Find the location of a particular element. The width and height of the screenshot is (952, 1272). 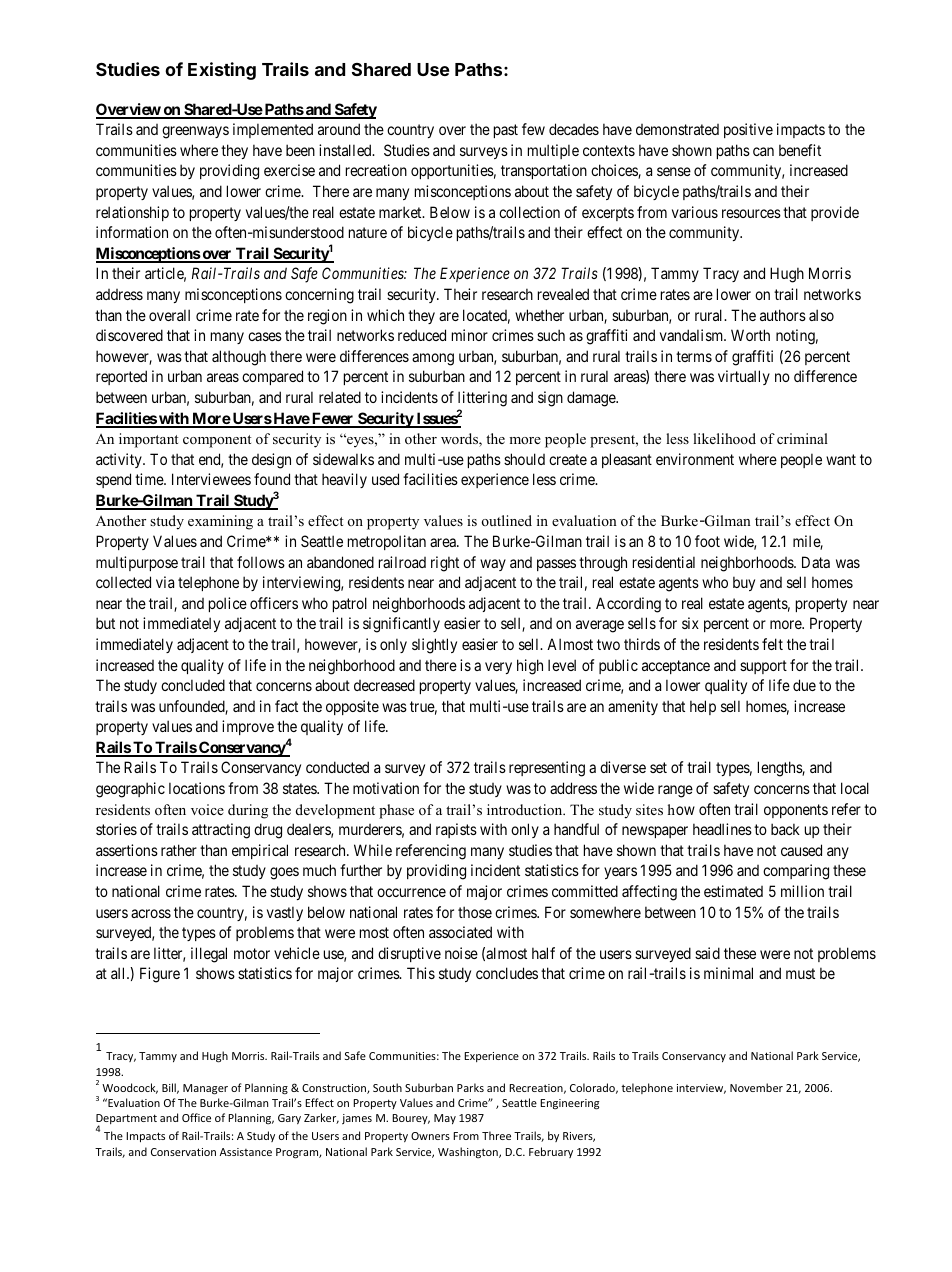

virtually is located at coordinates (744, 377).
